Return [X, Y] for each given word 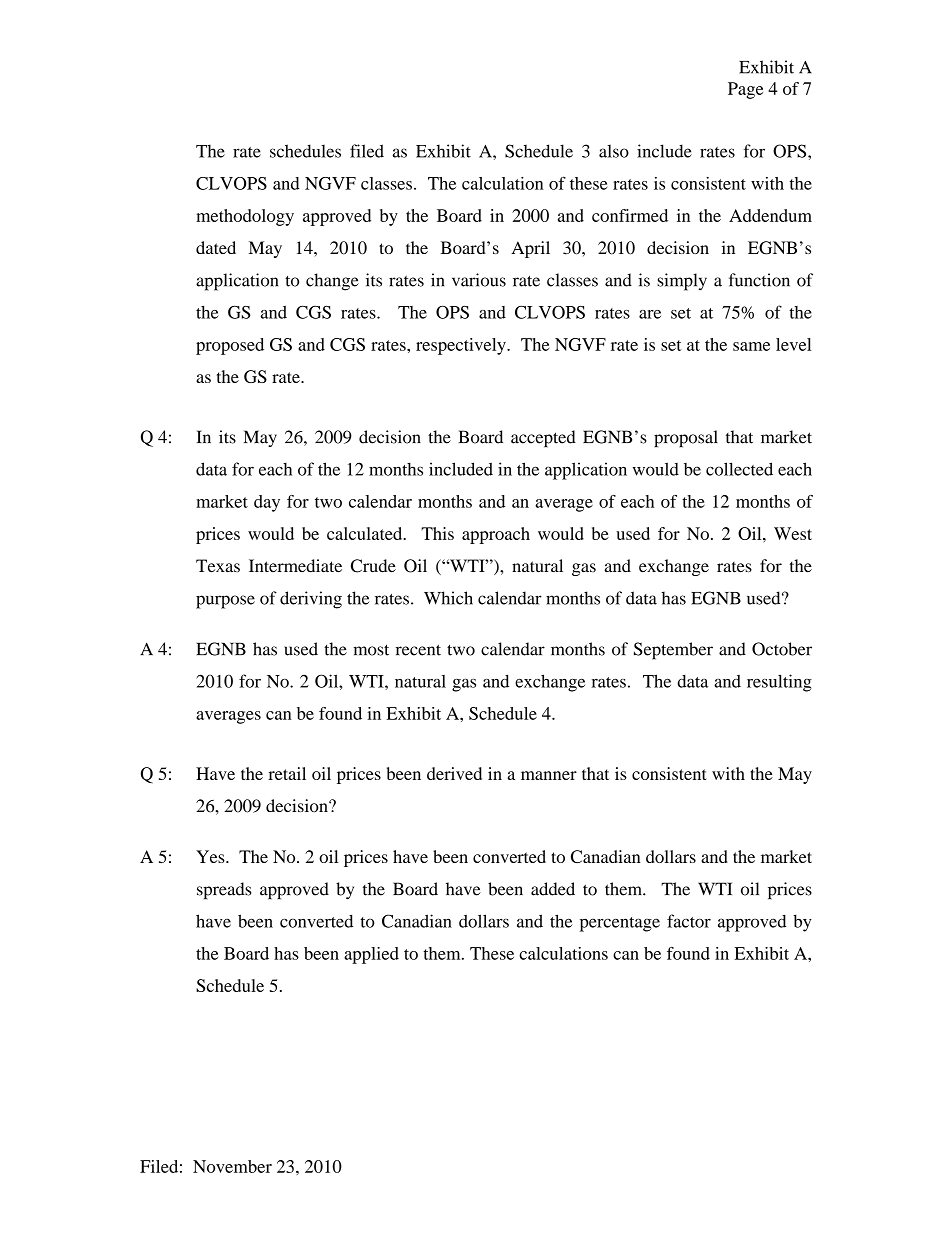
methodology [245, 217]
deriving [311, 600]
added [553, 889]
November [232, 1166]
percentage [620, 924]
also [614, 151]
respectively [462, 346]
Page [745, 90]
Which [448, 598]
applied [371, 955]
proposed [230, 346]
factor [689, 921]
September [673, 651]
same [751, 346]
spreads [224, 891]
